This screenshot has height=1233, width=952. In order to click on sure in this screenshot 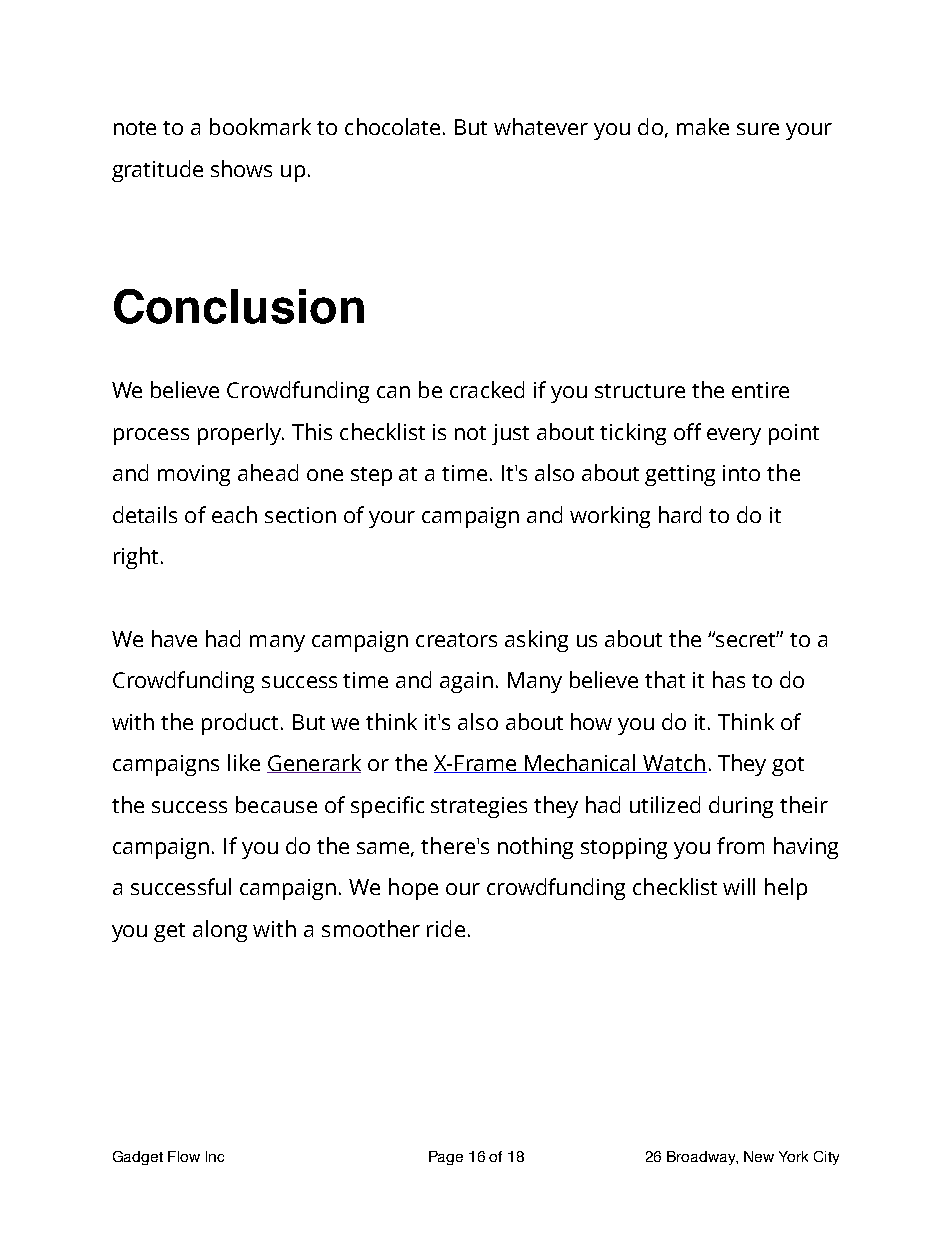, I will do `click(758, 129)`.
